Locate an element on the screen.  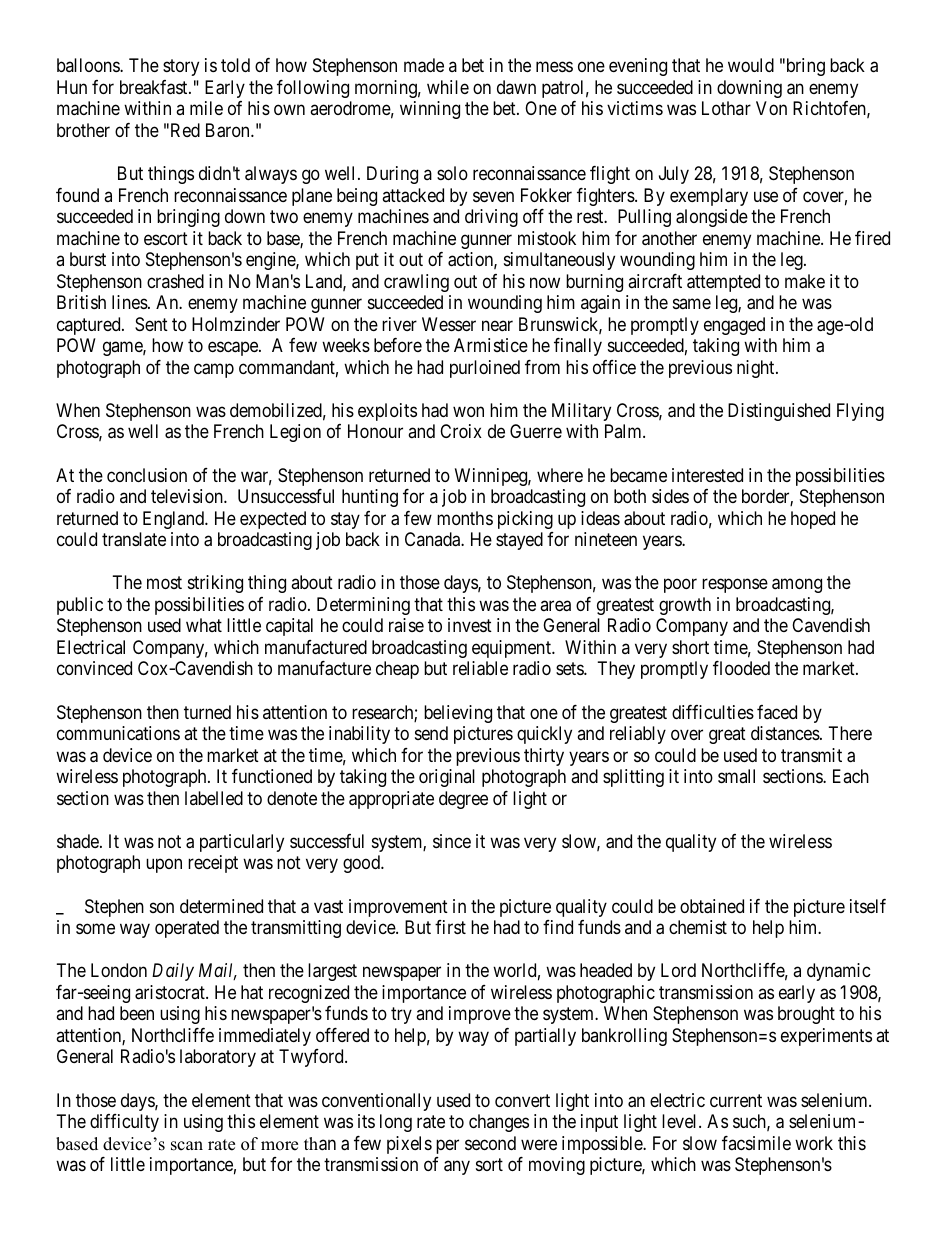
Sent is located at coordinates (151, 324).
